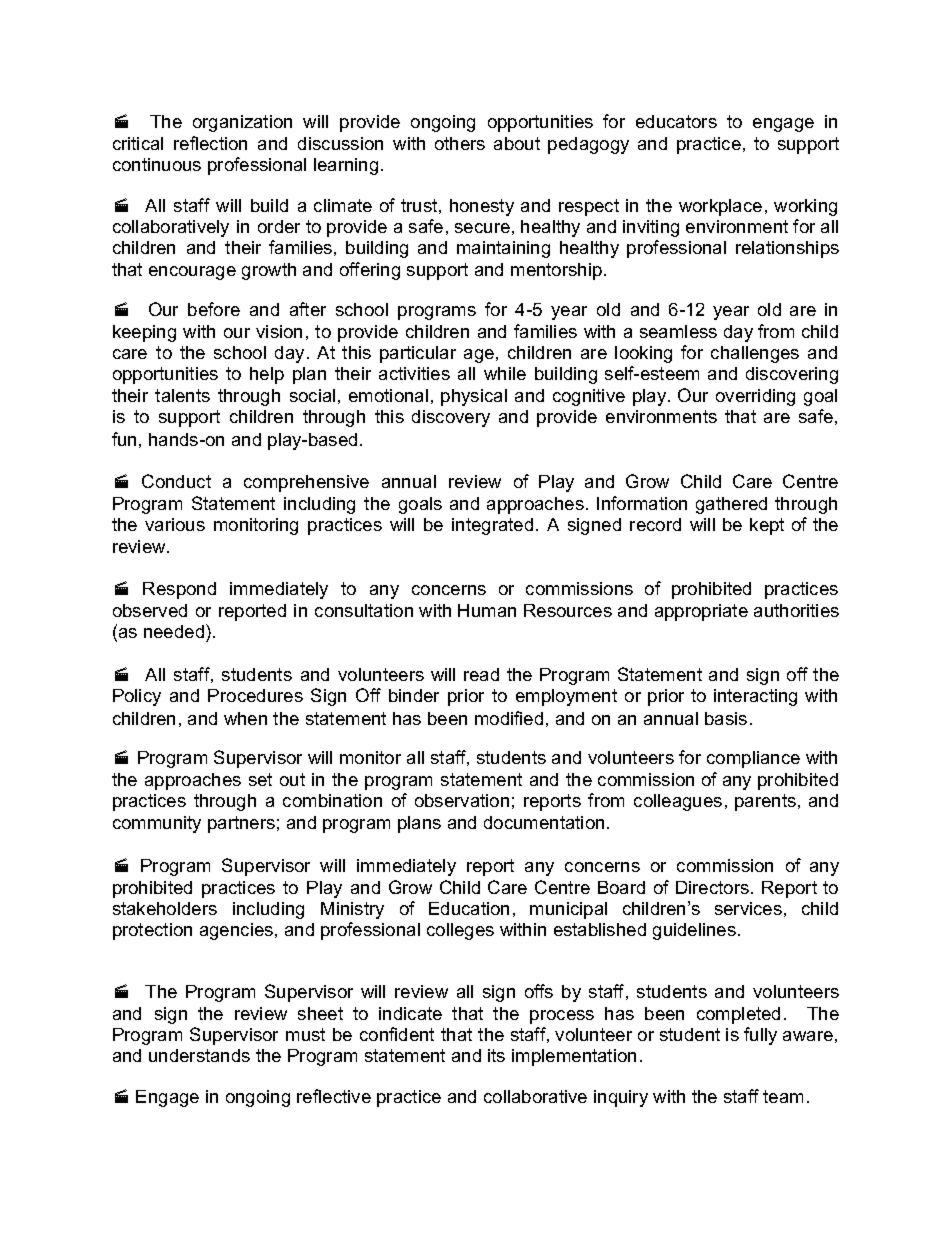 The width and height of the screenshot is (952, 1233). What do you see at coordinates (260, 779) in the screenshot?
I see `set` at bounding box center [260, 779].
